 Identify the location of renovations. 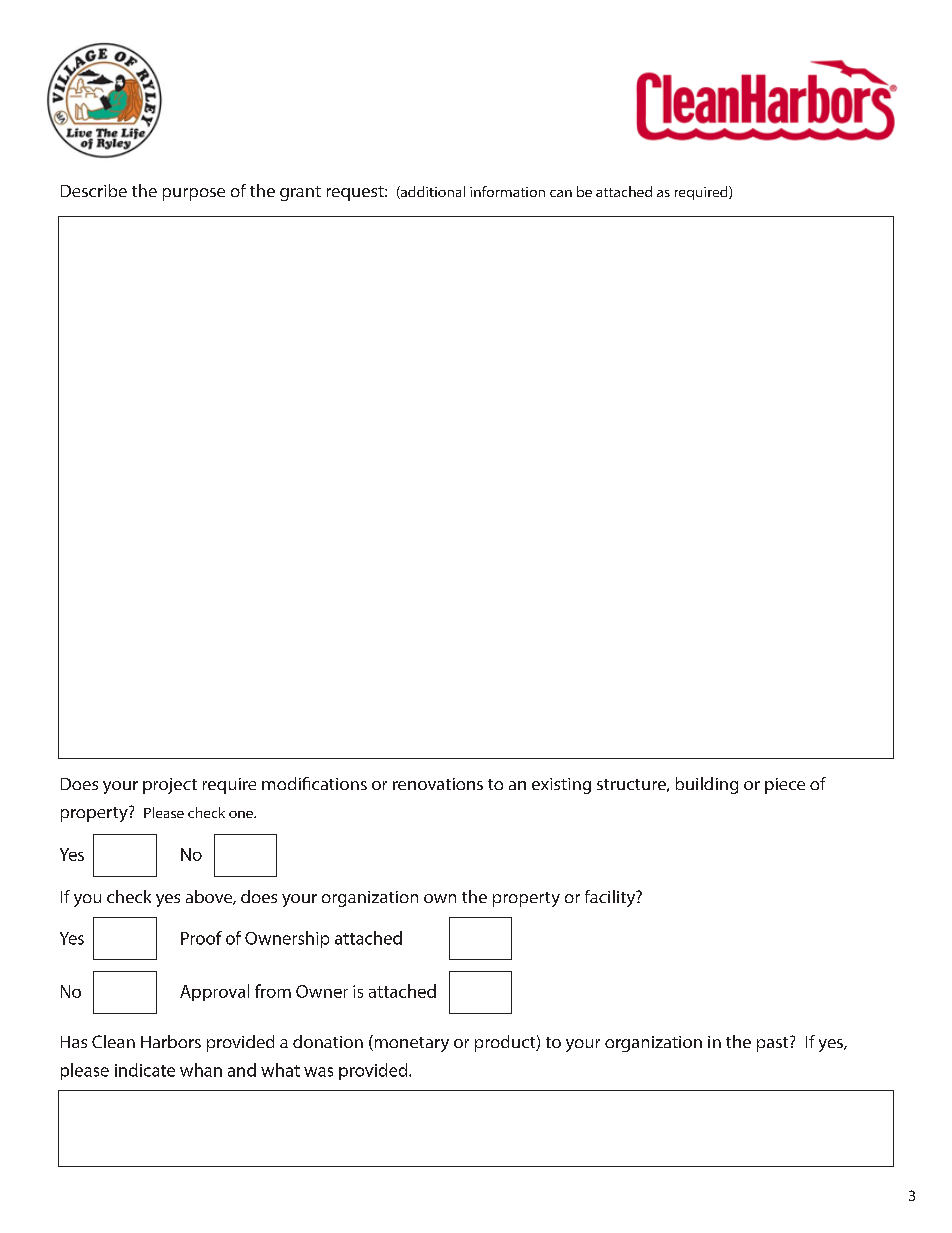
(438, 784).
